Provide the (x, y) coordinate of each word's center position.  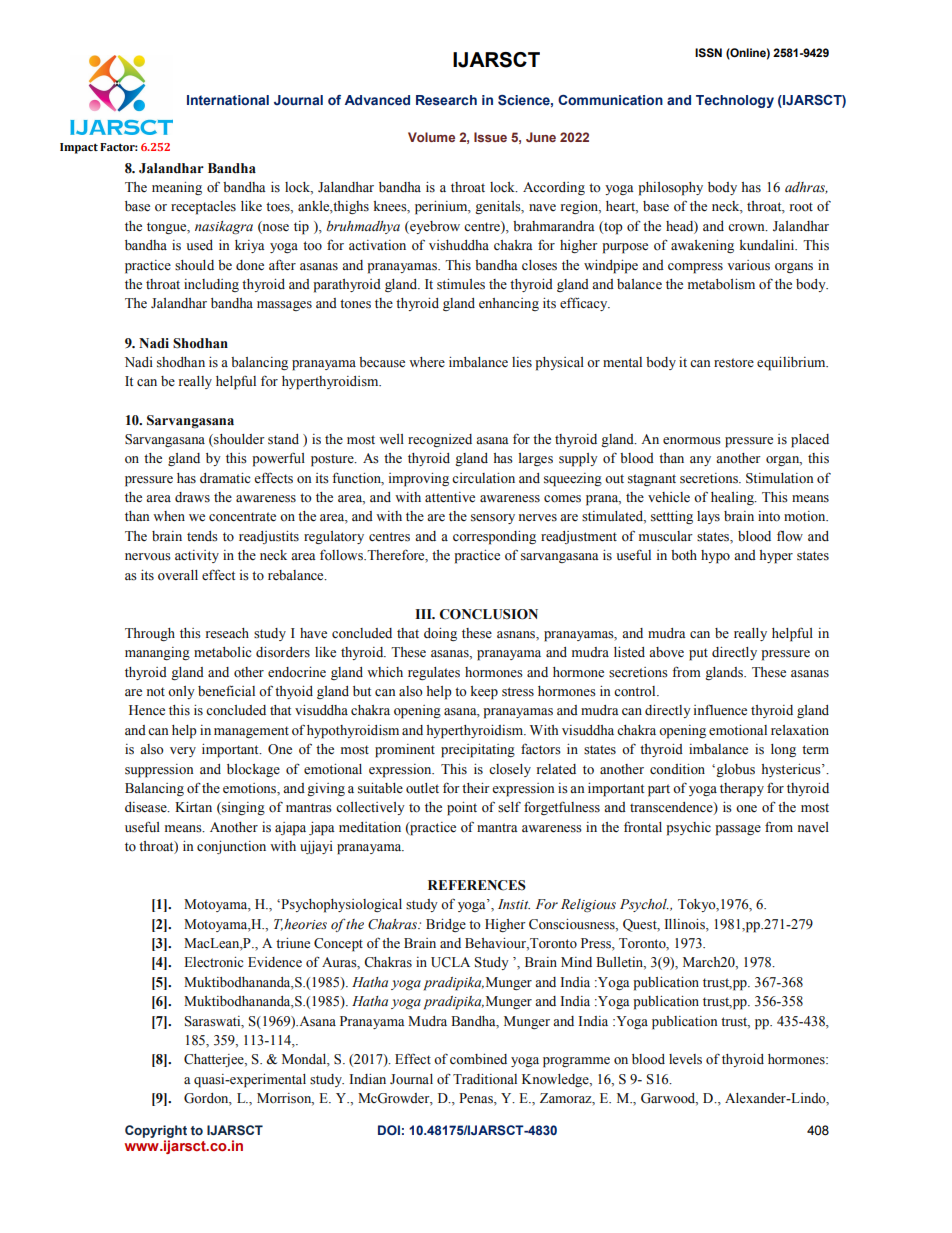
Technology (735, 101)
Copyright (156, 1131)
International (228, 100)
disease (147, 807)
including (211, 285)
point (462, 809)
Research (446, 100)
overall (178, 575)
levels (685, 1059)
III (424, 614)
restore (734, 363)
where (427, 362)
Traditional (485, 1079)
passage (738, 830)
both (684, 555)
